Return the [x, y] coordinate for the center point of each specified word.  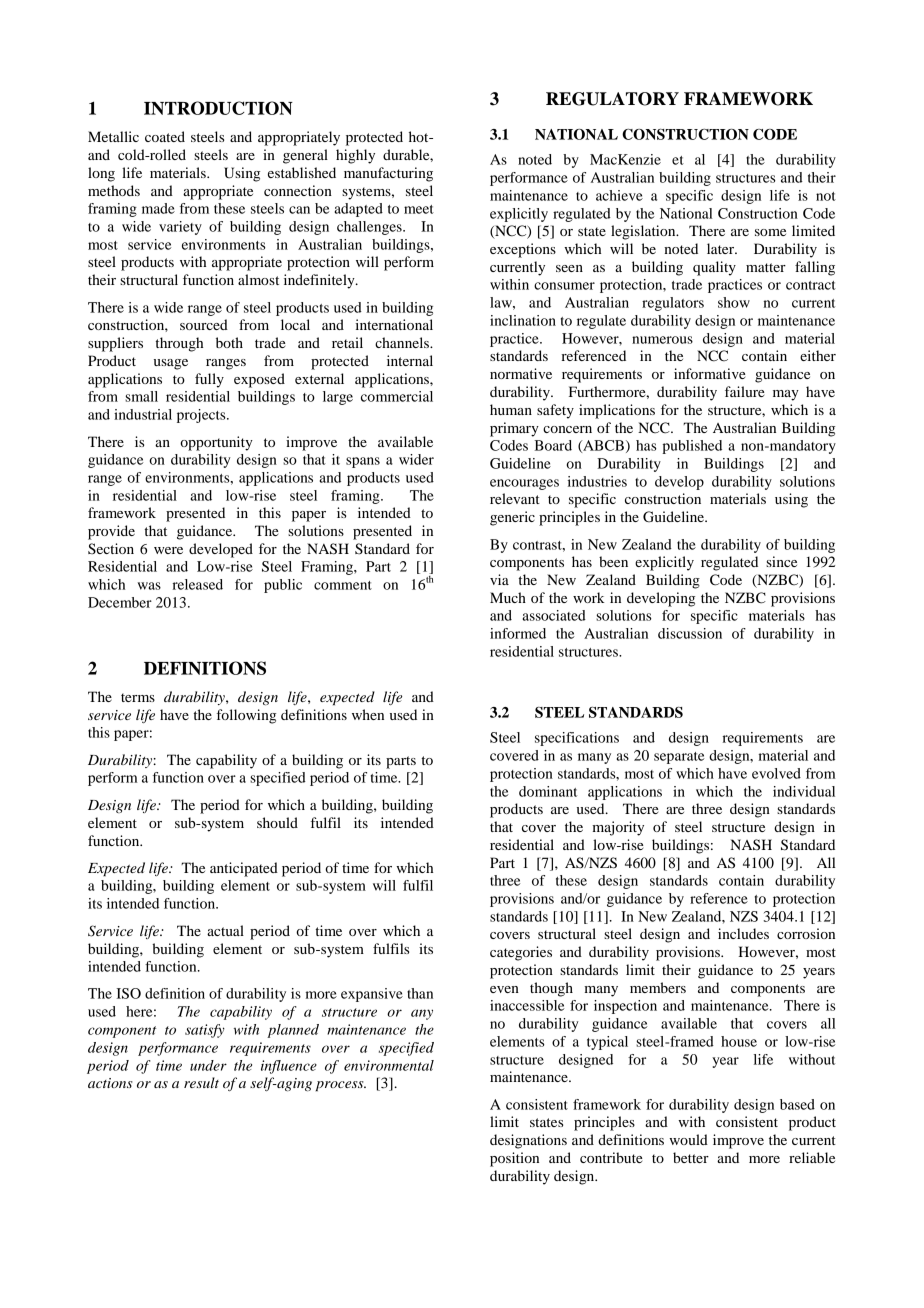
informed [518, 633]
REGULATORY [612, 99]
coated [165, 136]
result [201, 1082]
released [198, 584]
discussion [690, 633]
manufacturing [388, 174]
